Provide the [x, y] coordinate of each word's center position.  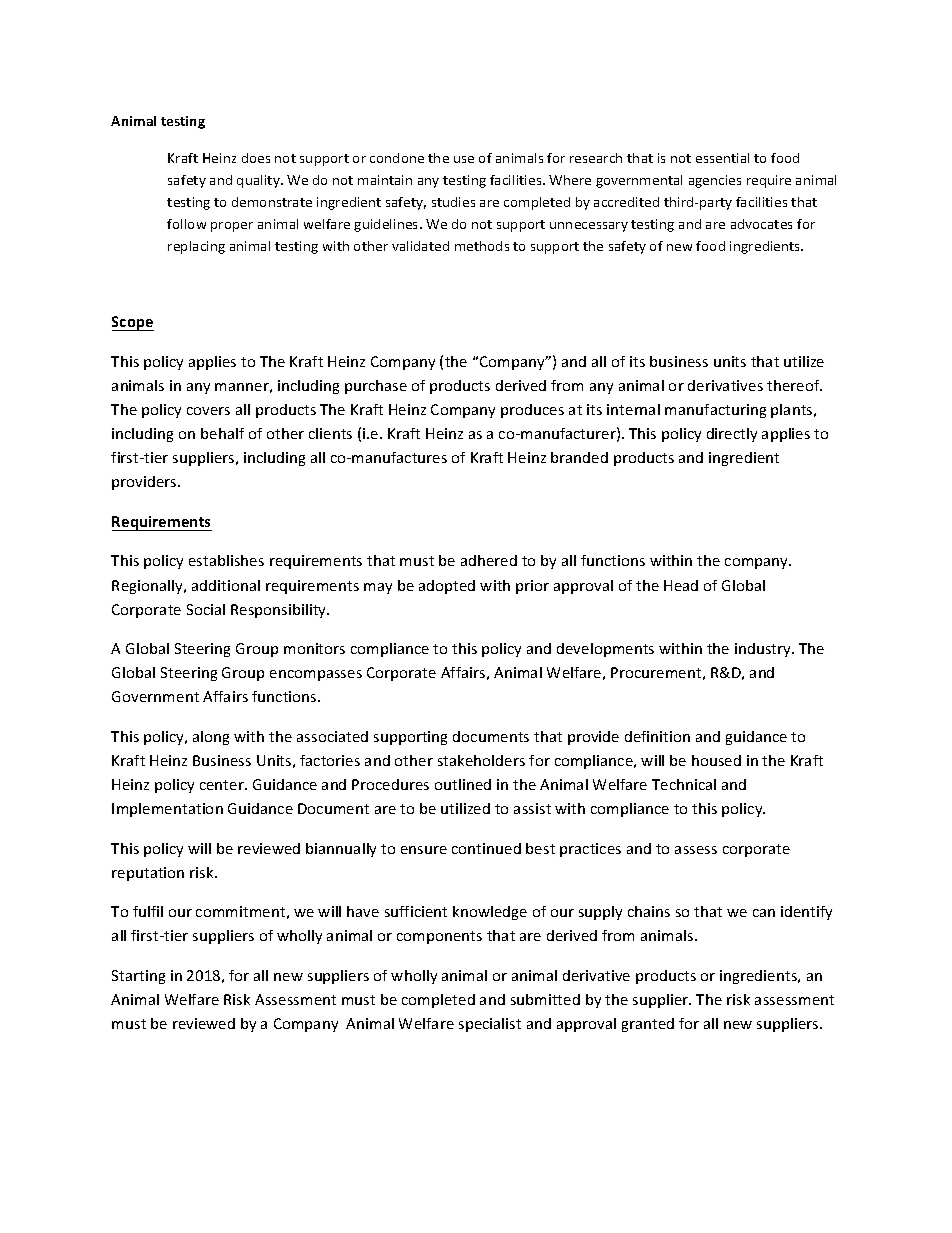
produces [532, 411]
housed [716, 760]
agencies [715, 181]
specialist [490, 1025]
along [211, 738]
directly [732, 435]
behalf [222, 433]
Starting [138, 977]
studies [453, 202]
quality [259, 181]
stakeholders [481, 760]
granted [648, 1025]
